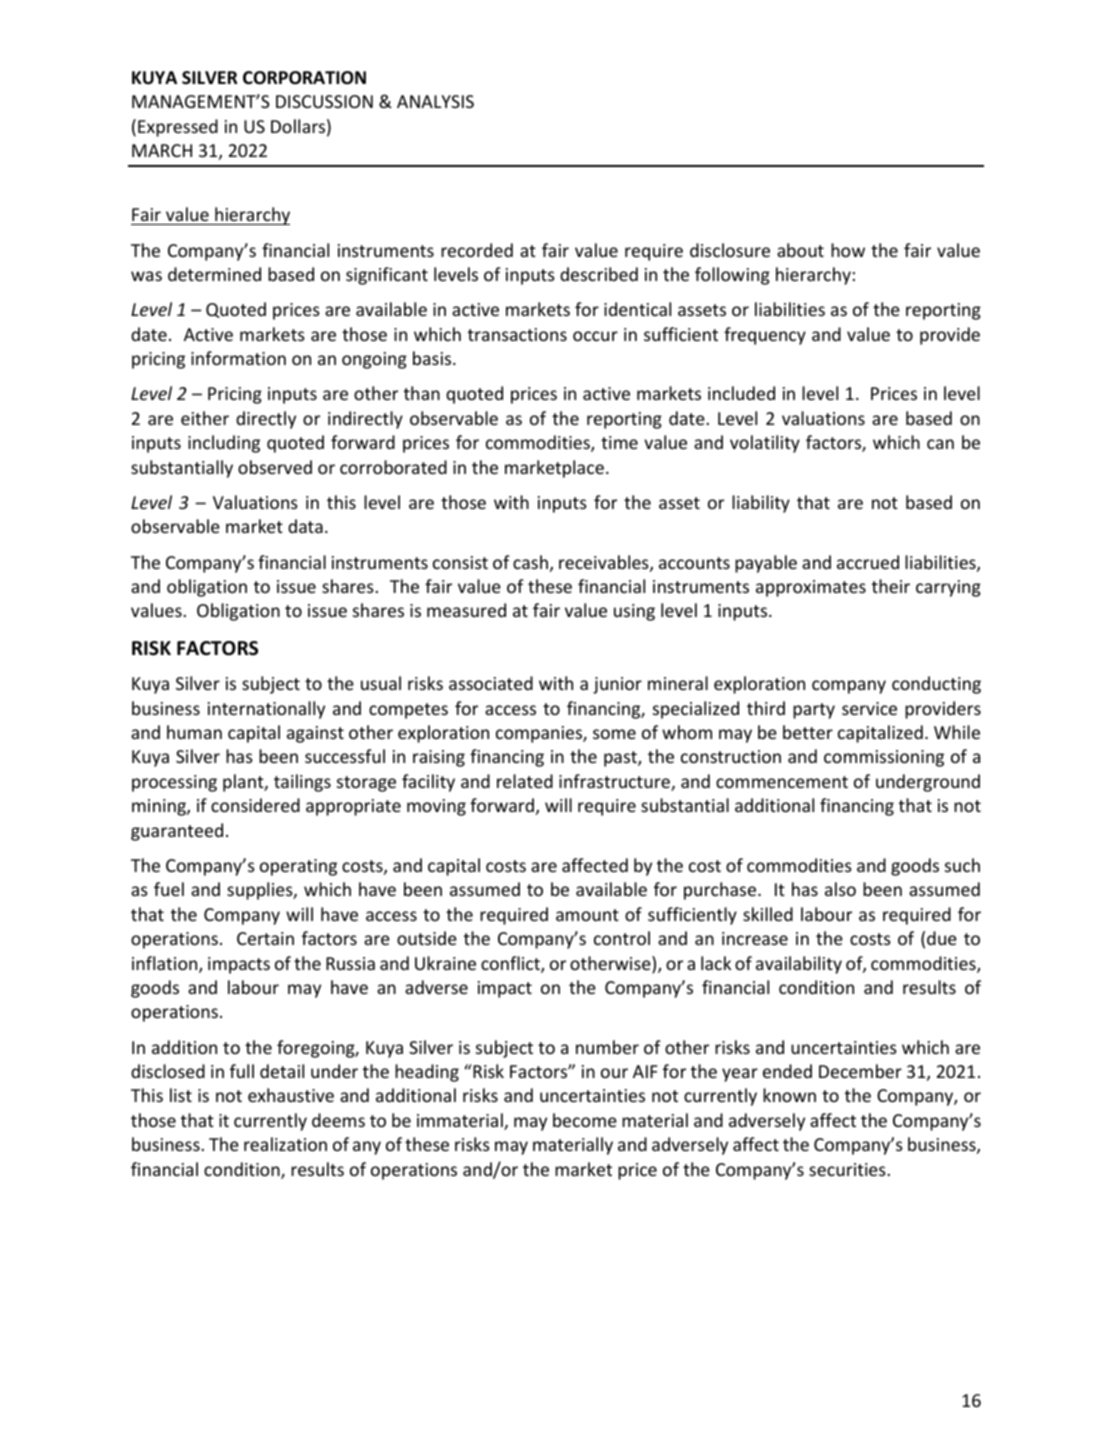 The height and width of the screenshot is (1439, 1112). I want to click on Expressed, so click(178, 128).
